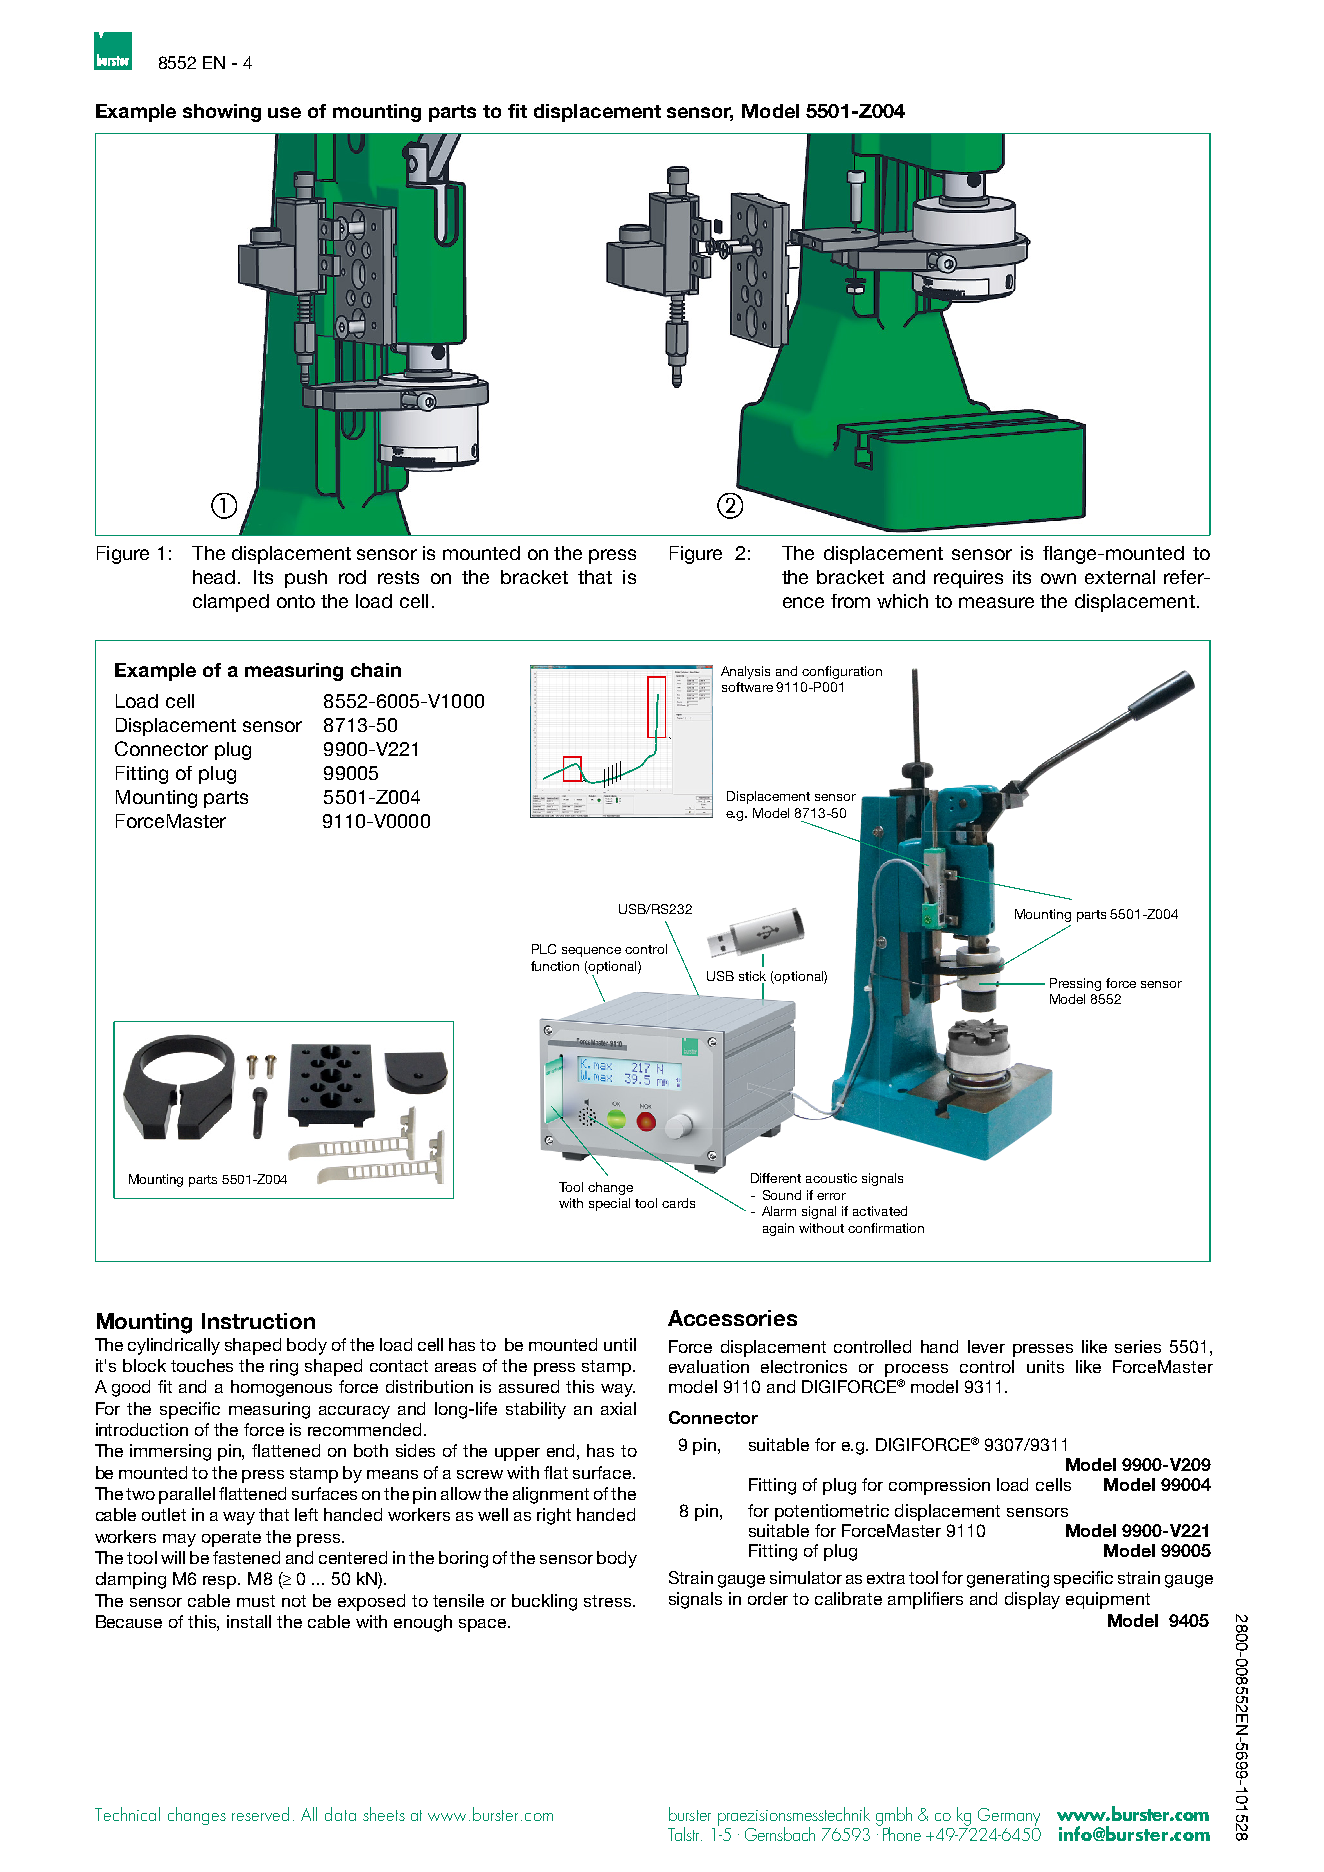 This document has width=1324, height=1872. What do you see at coordinates (231, 603) in the document?
I see `clamped` at bounding box center [231, 603].
